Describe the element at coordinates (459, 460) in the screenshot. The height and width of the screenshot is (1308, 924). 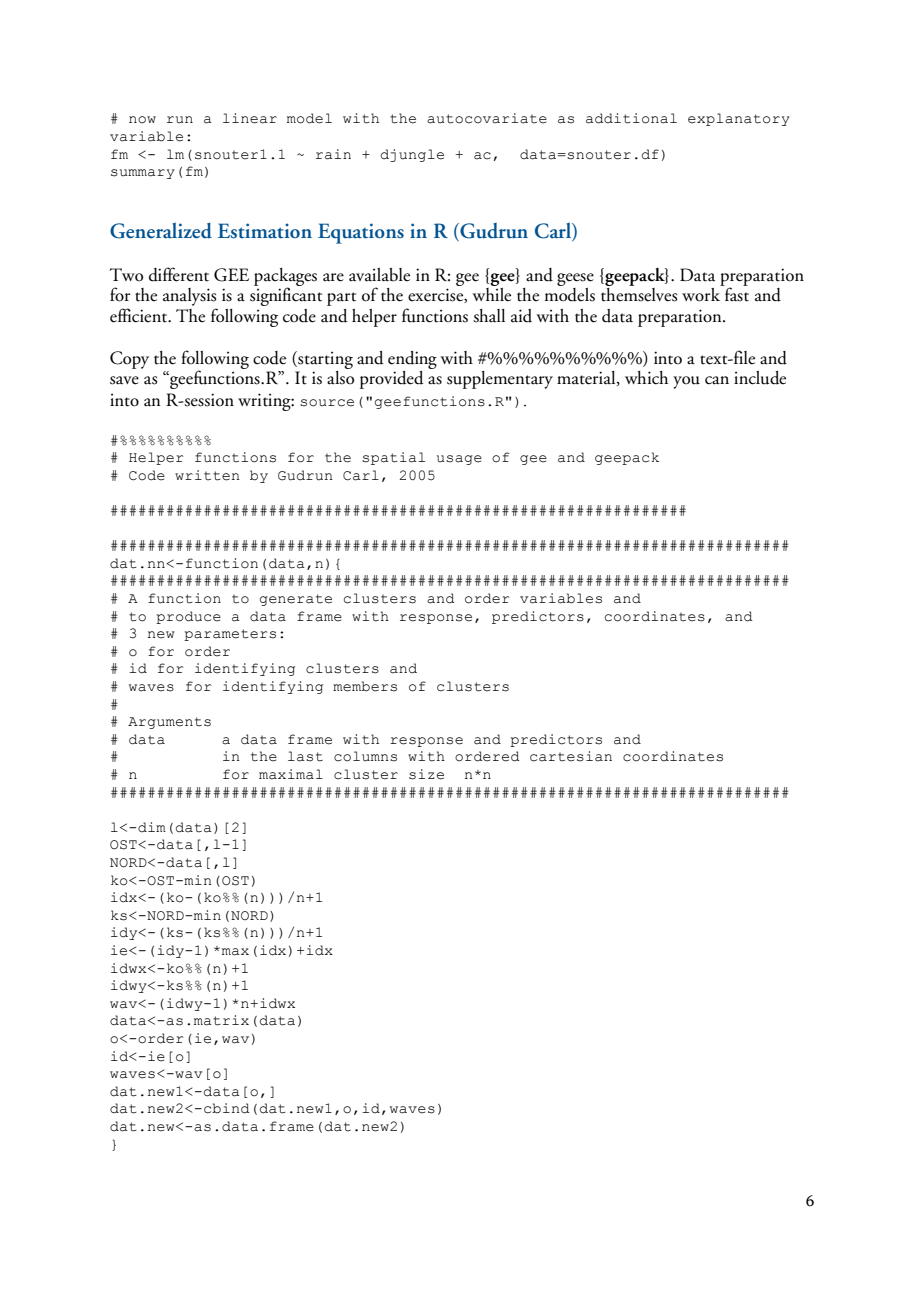
I see `usage` at that location.
